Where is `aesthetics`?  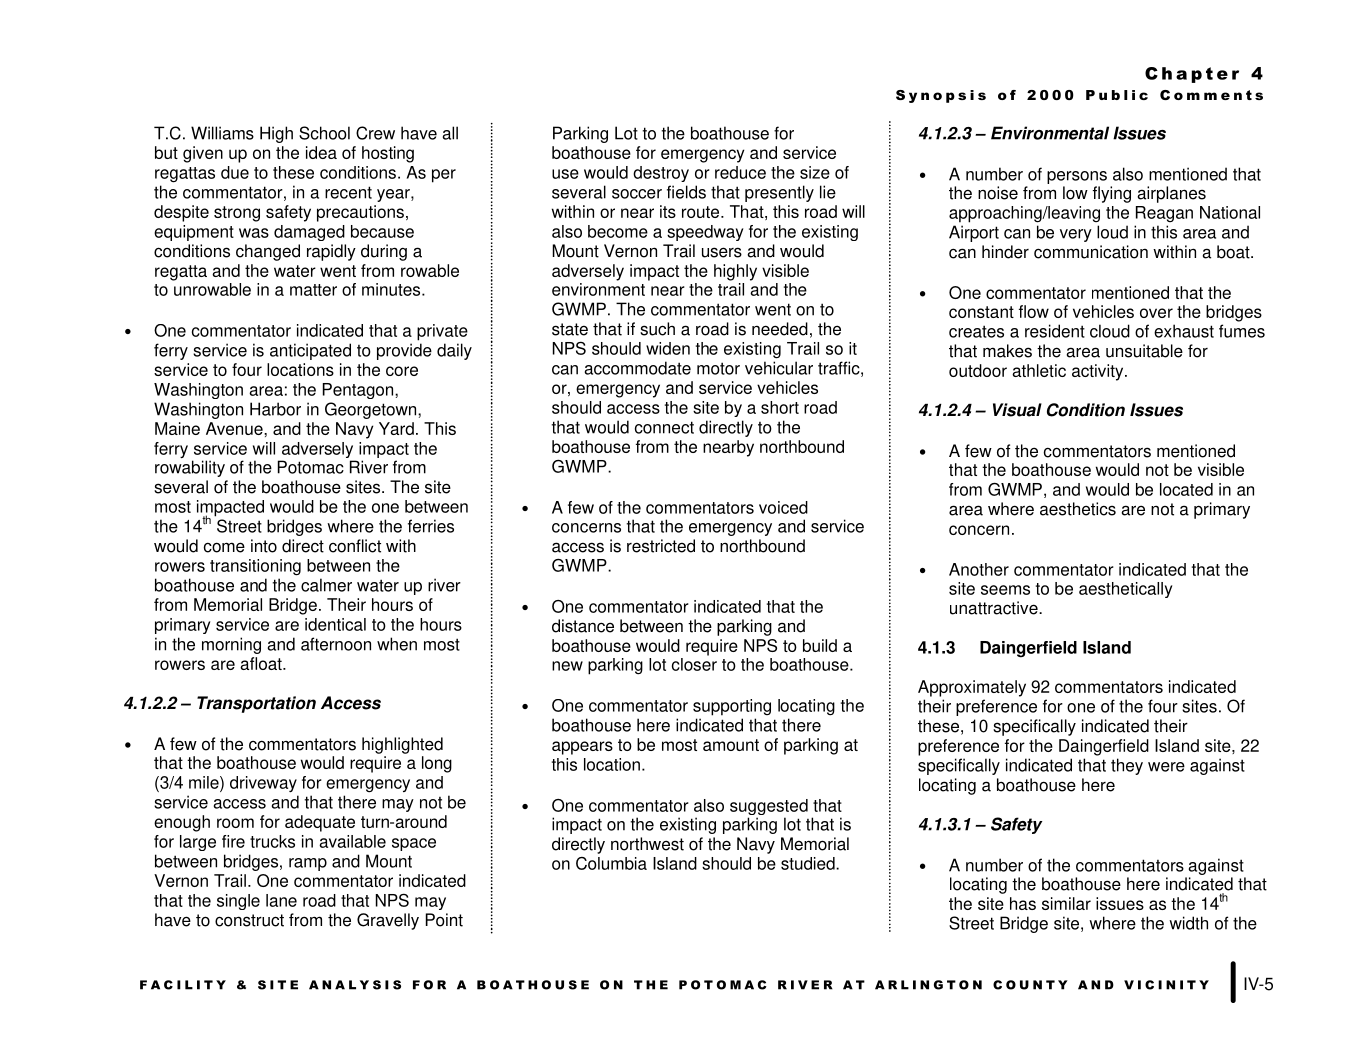 aesthetics is located at coordinates (1078, 509).
